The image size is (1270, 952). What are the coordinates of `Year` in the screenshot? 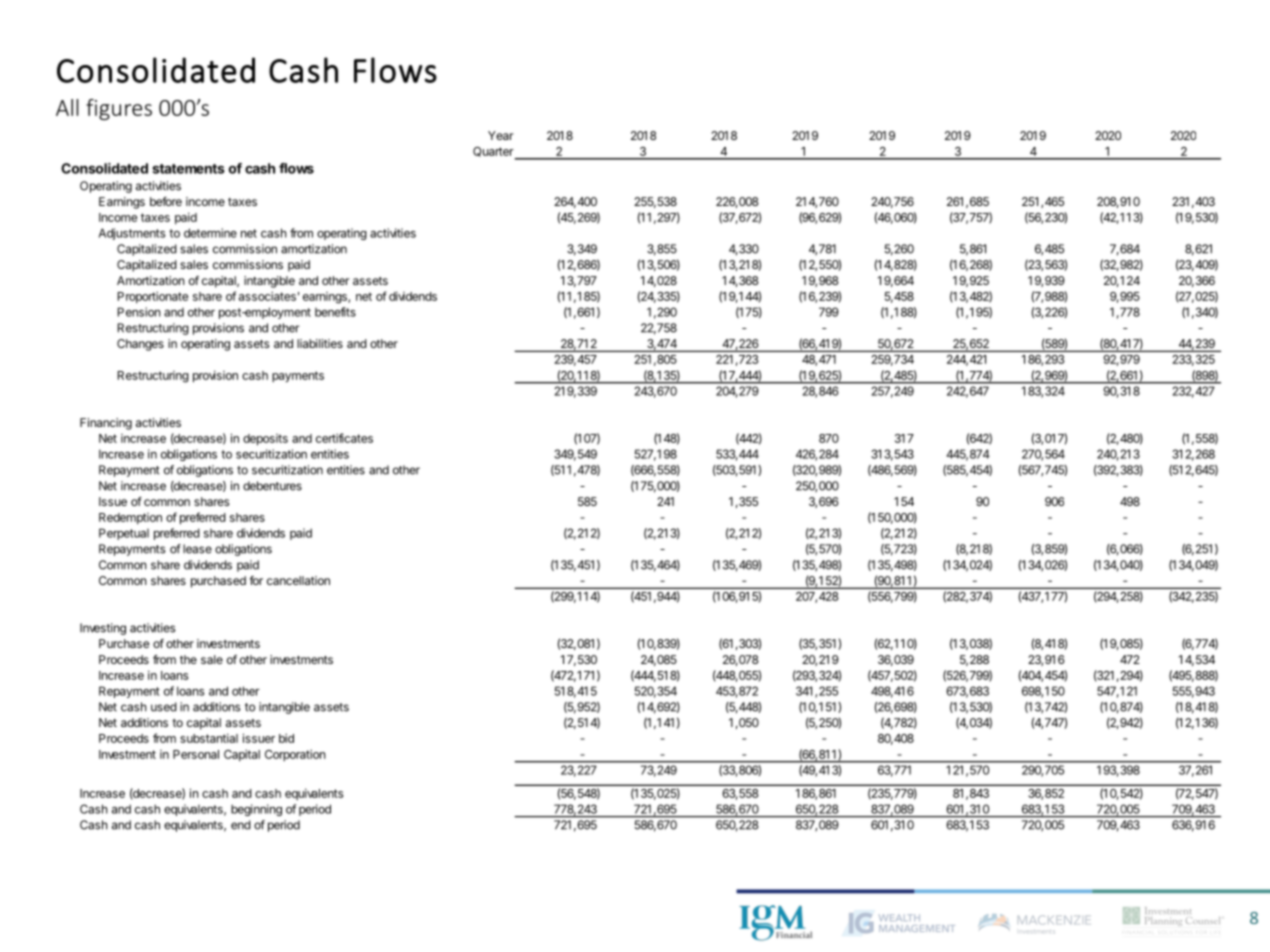 It's located at (500, 135).
